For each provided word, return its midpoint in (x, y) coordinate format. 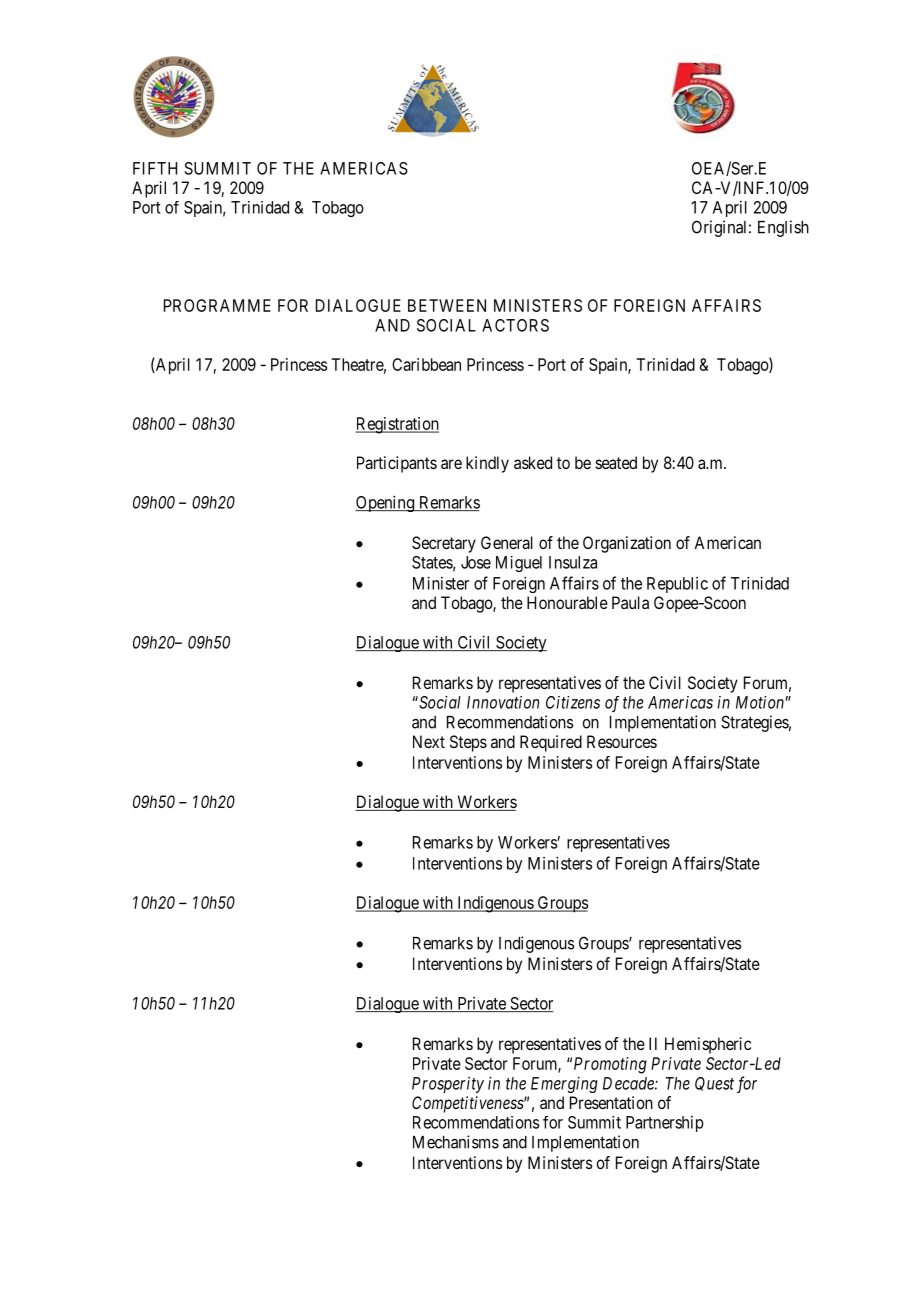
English (783, 228)
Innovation (503, 702)
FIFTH (155, 168)
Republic (677, 585)
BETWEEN (447, 305)
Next (429, 741)
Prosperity (448, 1085)
